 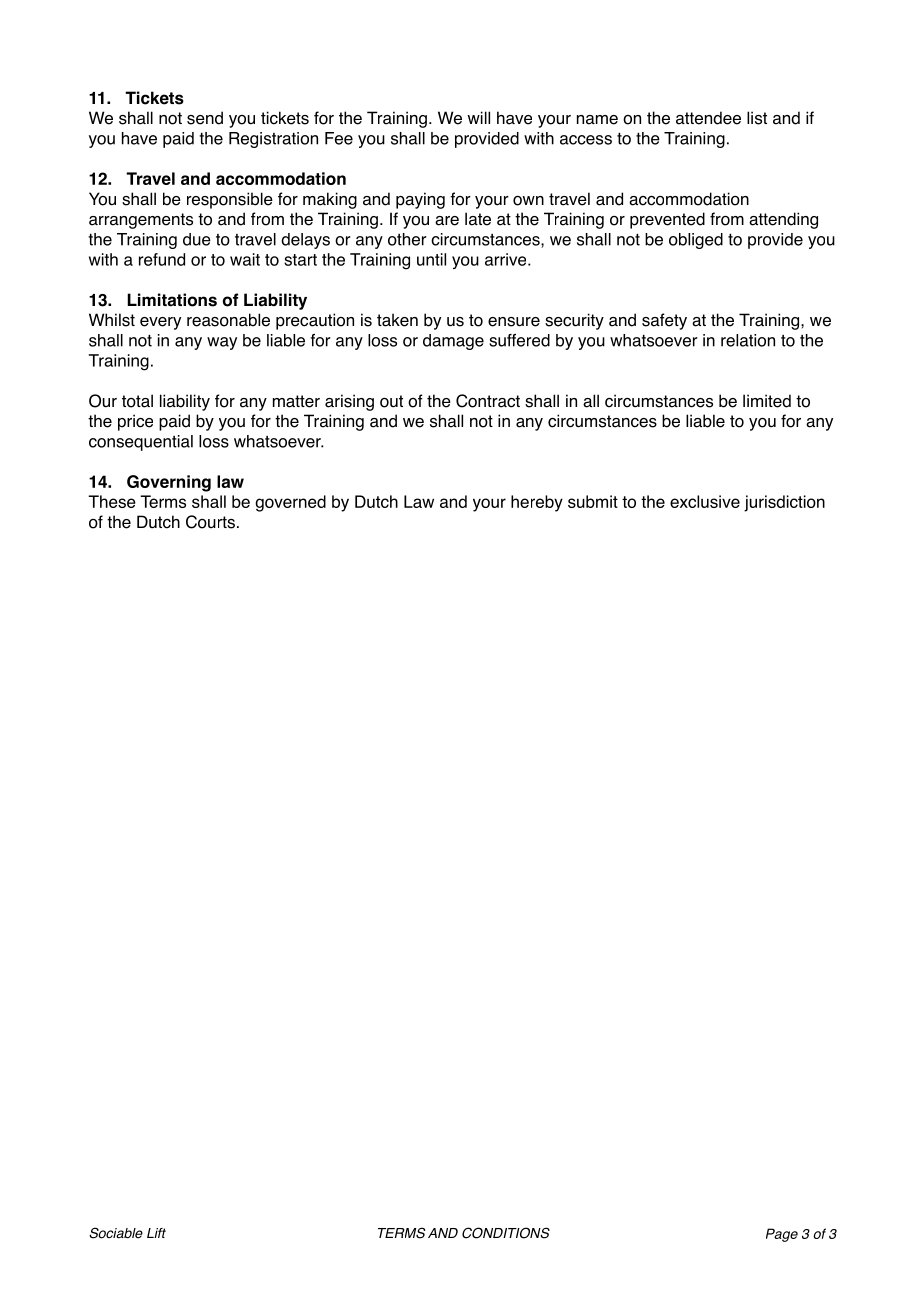 What do you see at coordinates (784, 503) in the document?
I see `jurisdiction` at bounding box center [784, 503].
